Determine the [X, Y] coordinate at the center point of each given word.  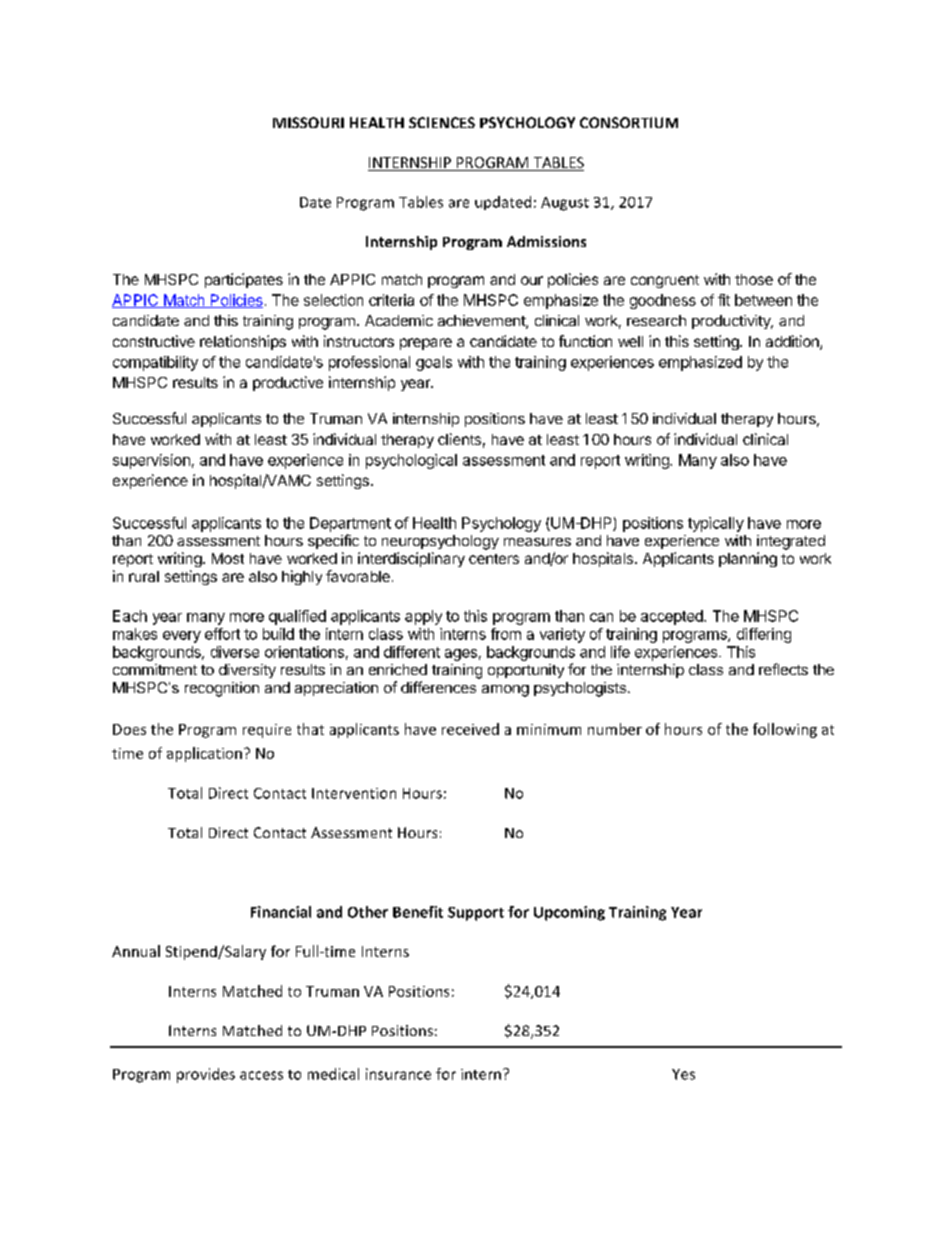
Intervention [354, 793]
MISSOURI [308, 122]
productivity [732, 322]
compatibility [155, 363]
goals [434, 363]
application [204, 754]
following [785, 730]
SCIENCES [442, 122]
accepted [673, 617]
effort [222, 634]
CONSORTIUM [629, 122]
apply [423, 617]
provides [206, 1075]
